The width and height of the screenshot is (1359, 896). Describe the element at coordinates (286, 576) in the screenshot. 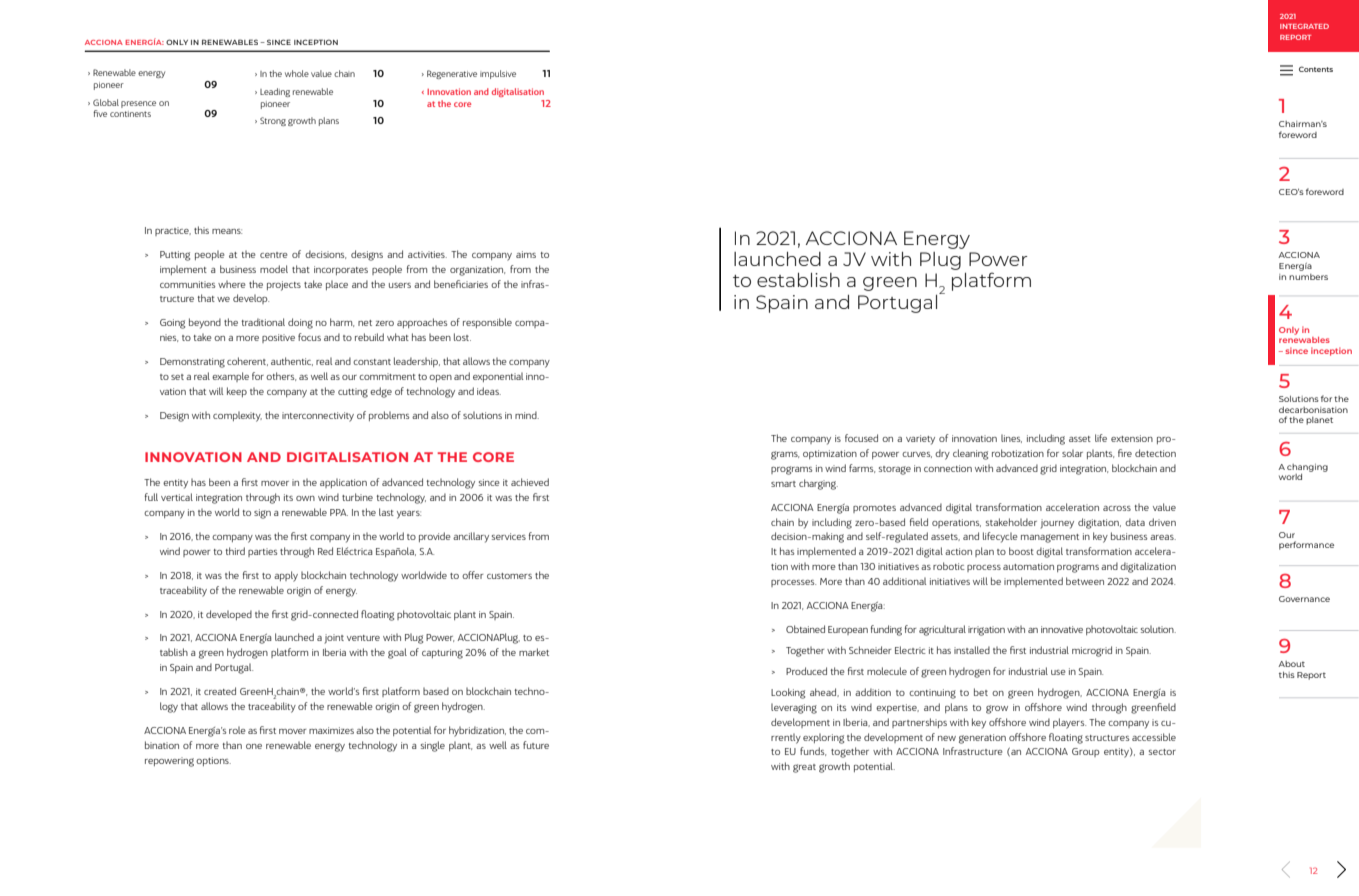

I see `apply` at that location.
